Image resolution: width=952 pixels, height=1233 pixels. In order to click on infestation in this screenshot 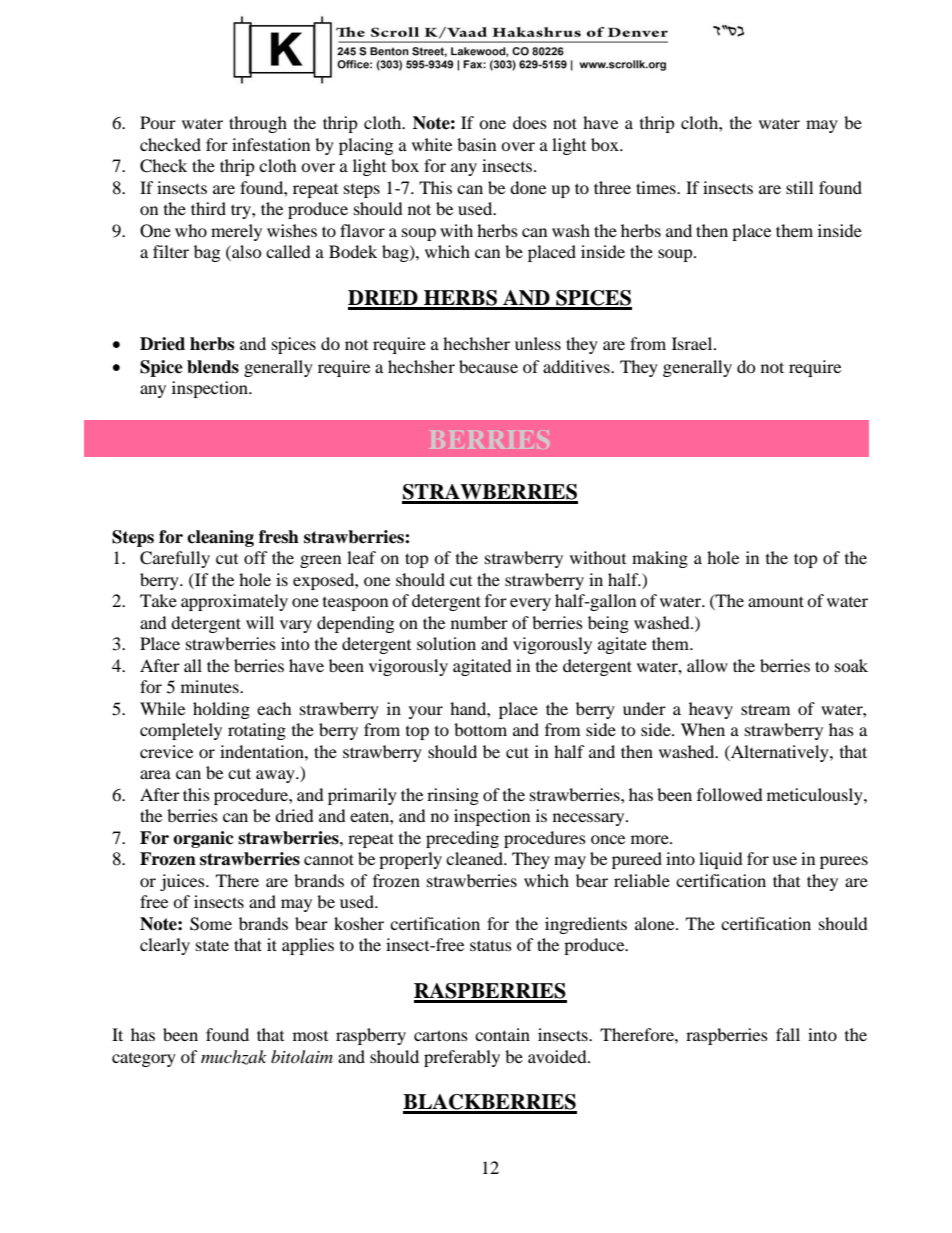, I will do `click(271, 144)`.
